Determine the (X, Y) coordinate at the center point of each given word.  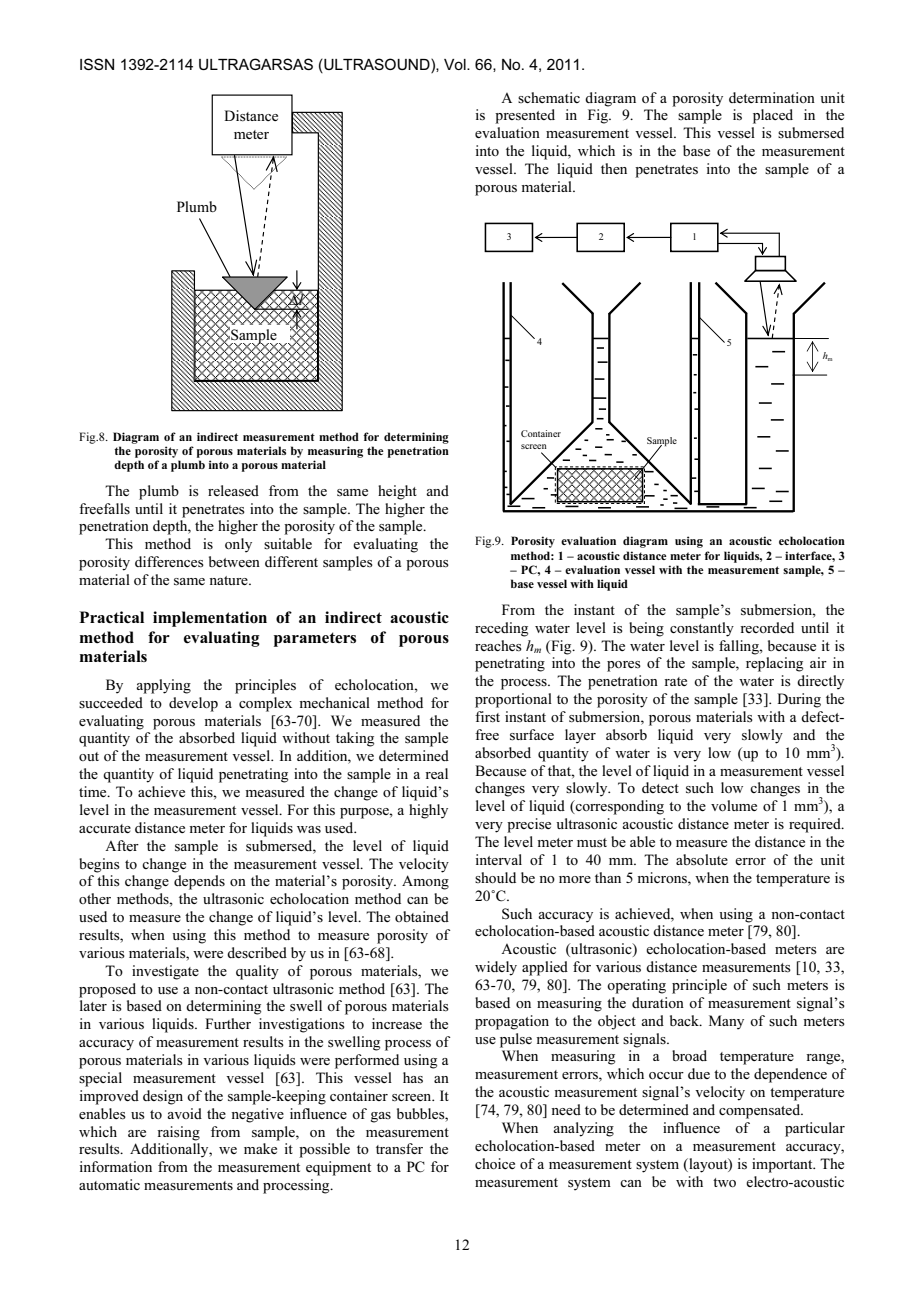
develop (193, 704)
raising (179, 1133)
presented (525, 116)
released (233, 491)
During (799, 700)
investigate (165, 972)
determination (772, 97)
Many (726, 1022)
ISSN (97, 64)
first (487, 717)
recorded (767, 627)
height (397, 492)
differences (169, 562)
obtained (422, 916)
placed (773, 116)
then (614, 168)
